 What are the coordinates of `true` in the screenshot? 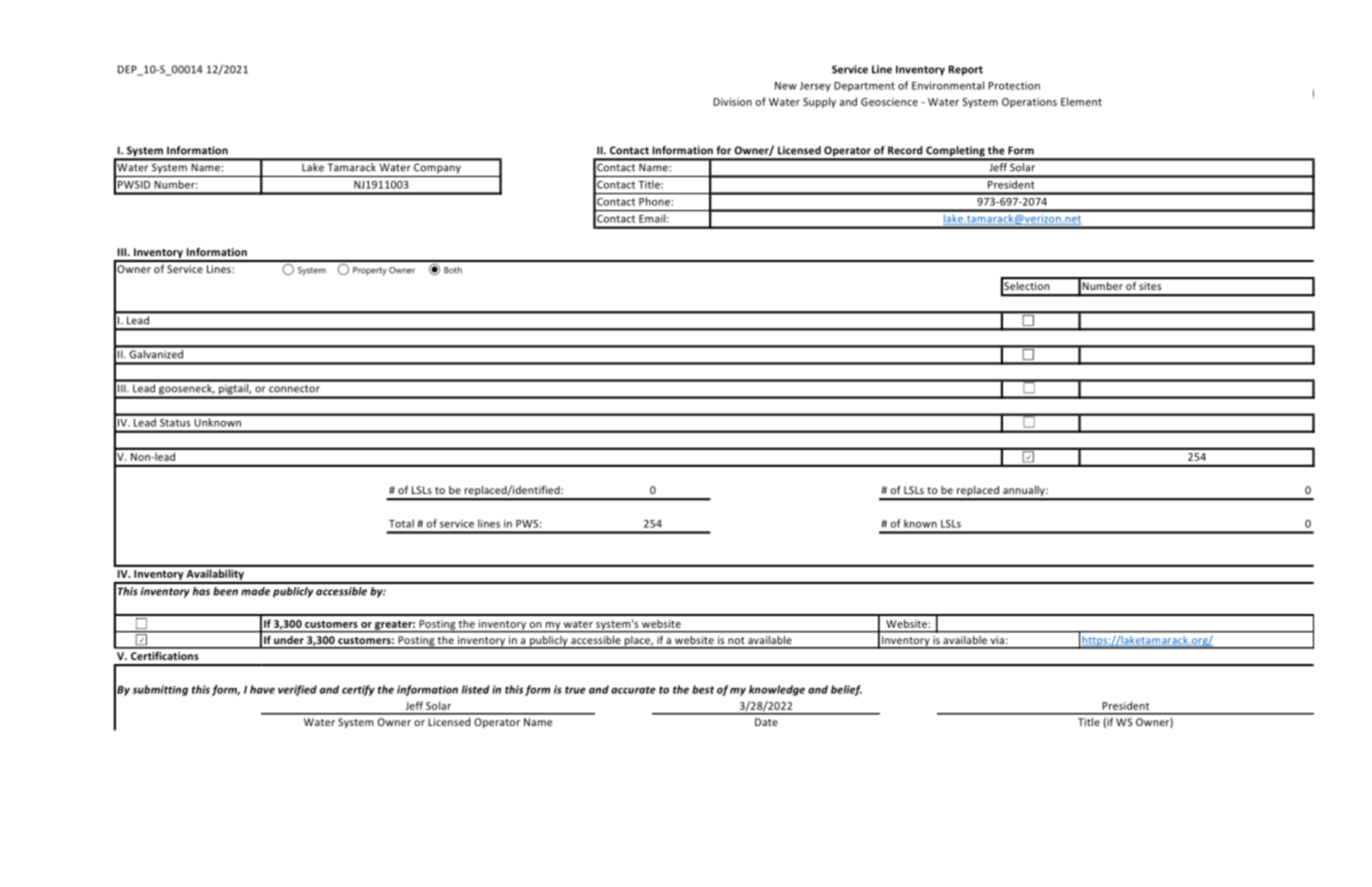 It's located at (575, 690).
